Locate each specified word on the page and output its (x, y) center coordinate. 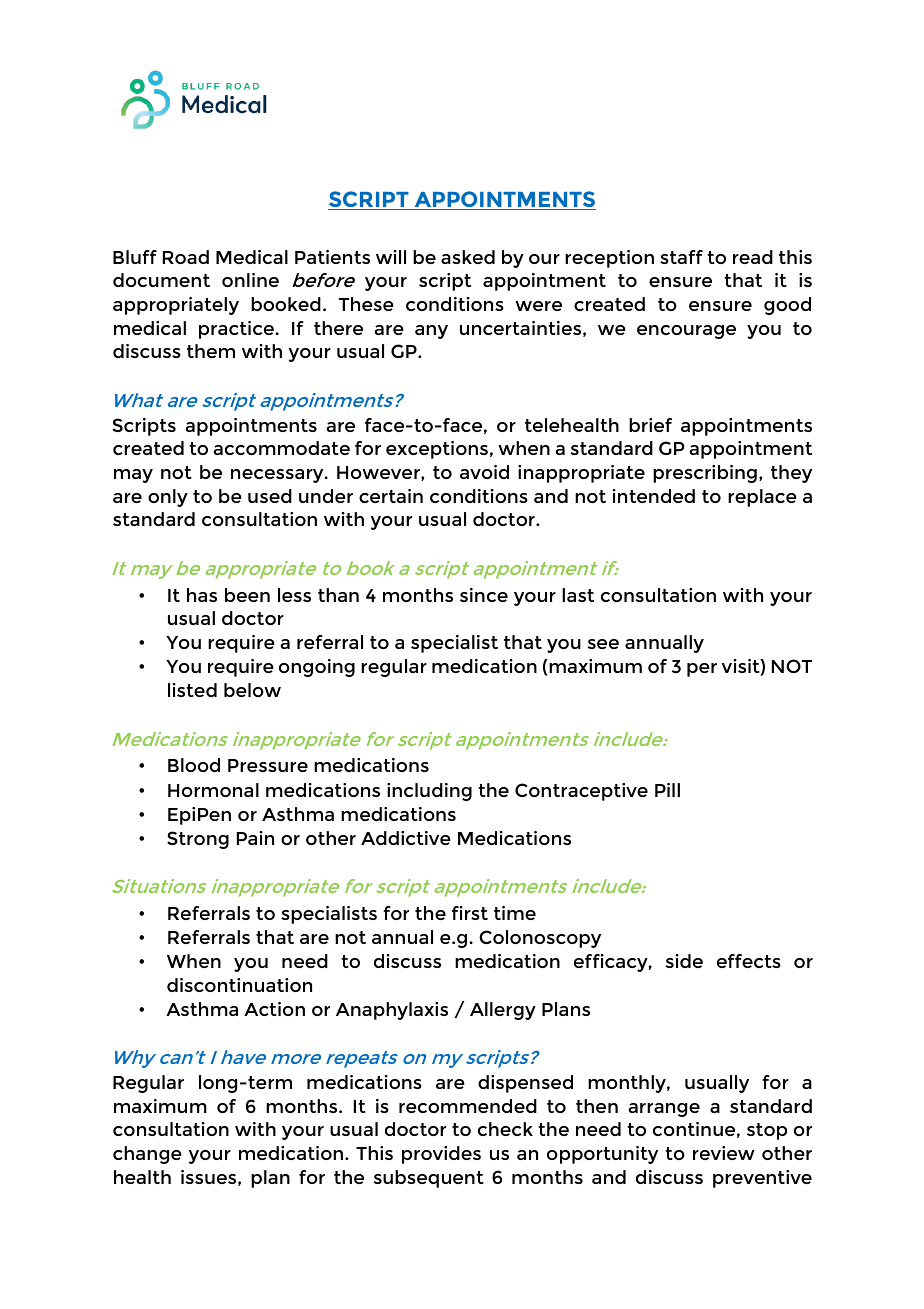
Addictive (406, 838)
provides (441, 1155)
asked (468, 257)
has (202, 595)
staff (681, 257)
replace (762, 498)
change (147, 1155)
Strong (198, 840)
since (484, 595)
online (250, 280)
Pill (667, 790)
